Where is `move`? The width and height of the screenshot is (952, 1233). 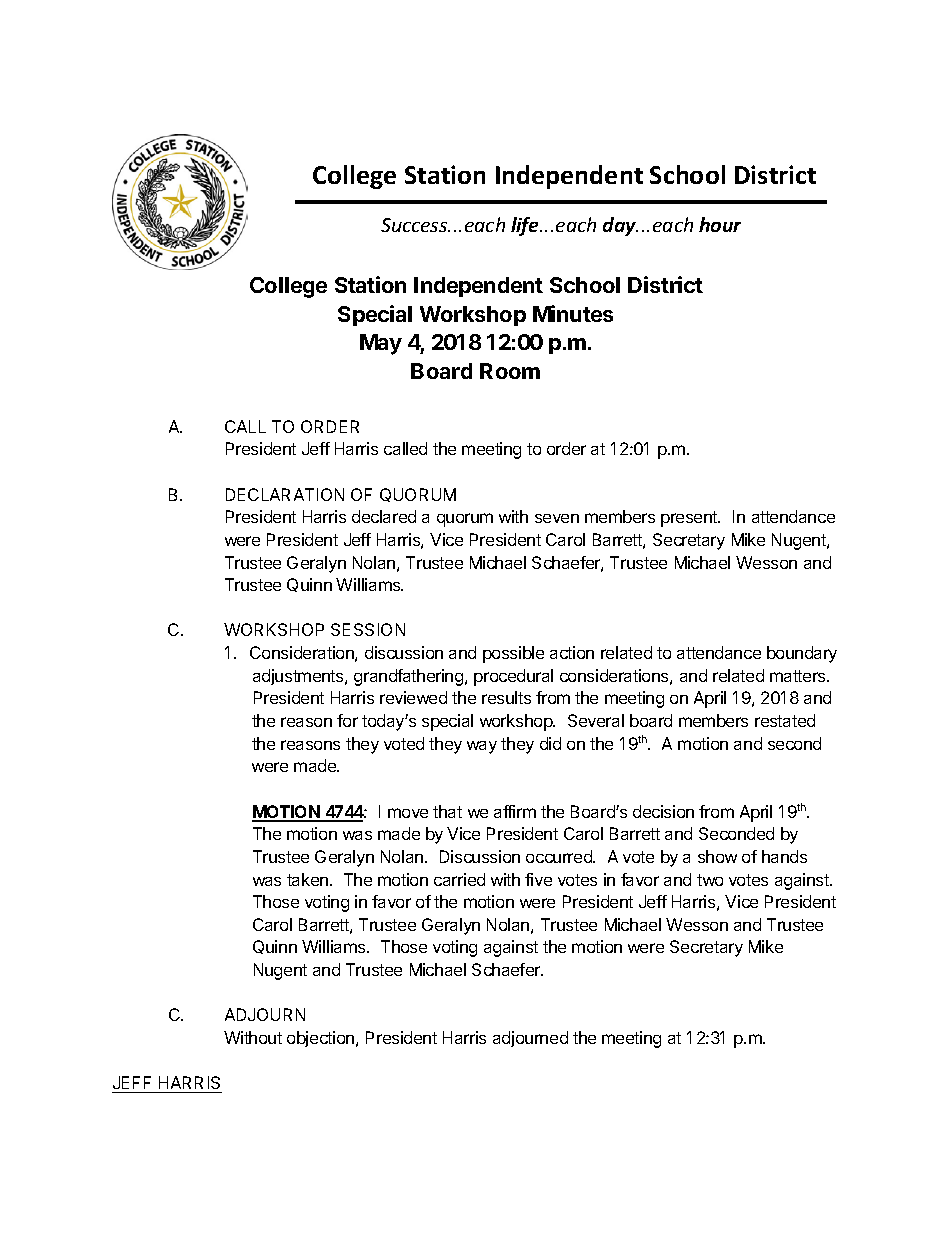
move is located at coordinates (408, 813).
